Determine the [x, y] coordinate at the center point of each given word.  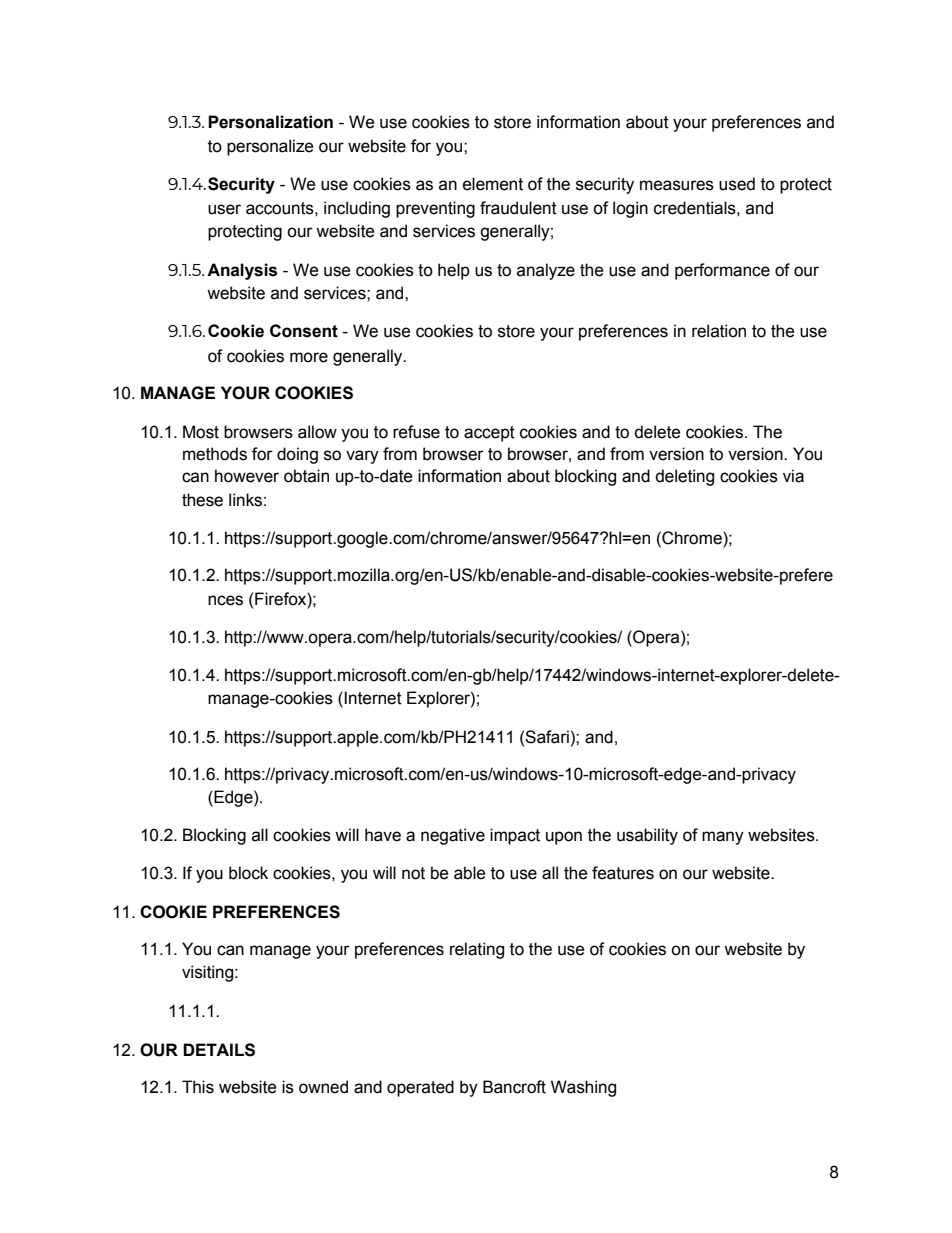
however [247, 476]
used [737, 184]
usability [647, 836]
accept [489, 434]
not [413, 873]
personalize [270, 147]
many [723, 838]
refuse [416, 432]
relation [719, 331]
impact [515, 836]
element [493, 184]
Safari [547, 737]
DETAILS [219, 1050]
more [309, 357]
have [383, 835]
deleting [684, 477]
